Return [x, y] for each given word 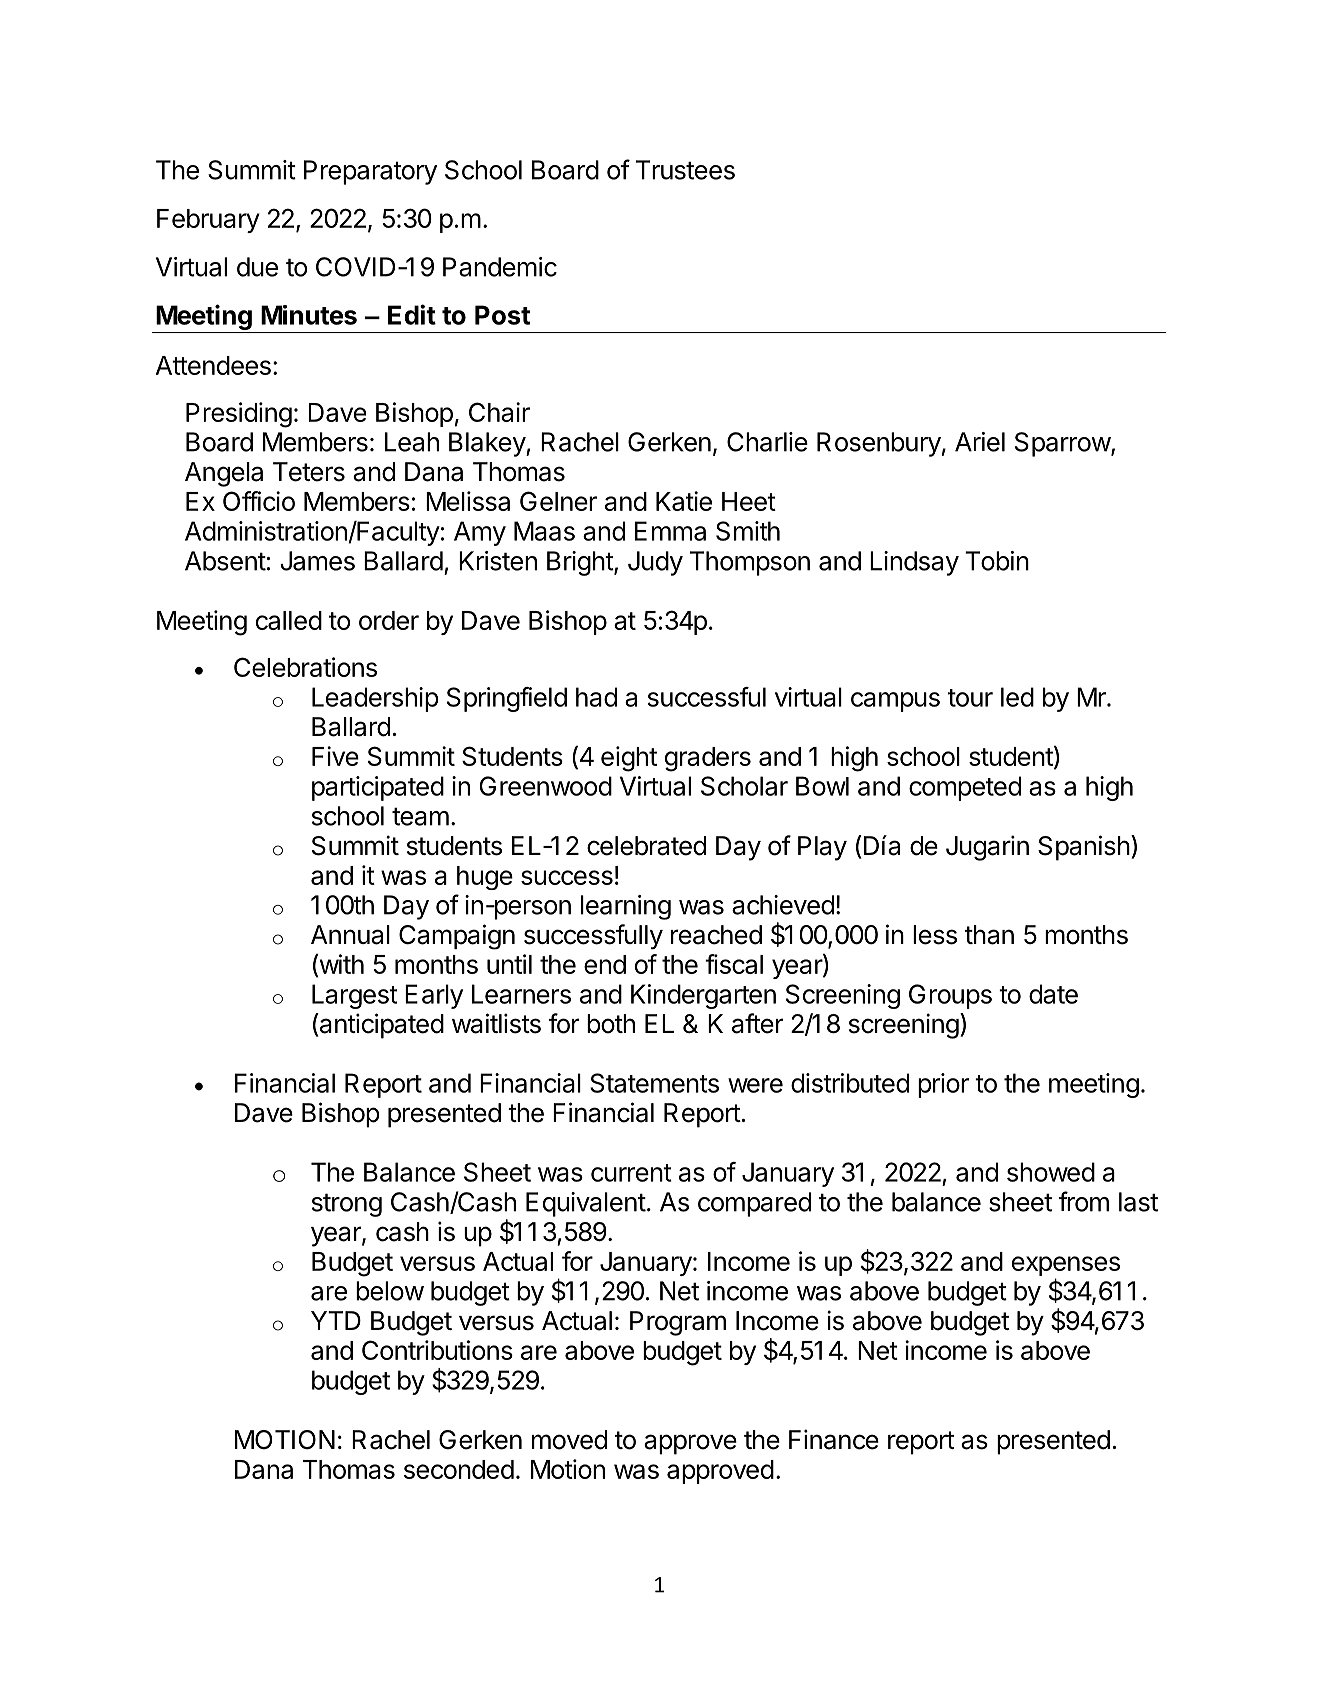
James [317, 561]
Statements [654, 1083]
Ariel [980, 442]
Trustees [685, 170]
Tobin [997, 561]
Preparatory [370, 172]
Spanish [1084, 848]
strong [347, 1205]
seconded [459, 1469]
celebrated [646, 846]
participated [378, 788]
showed [1051, 1172]
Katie [684, 501]
